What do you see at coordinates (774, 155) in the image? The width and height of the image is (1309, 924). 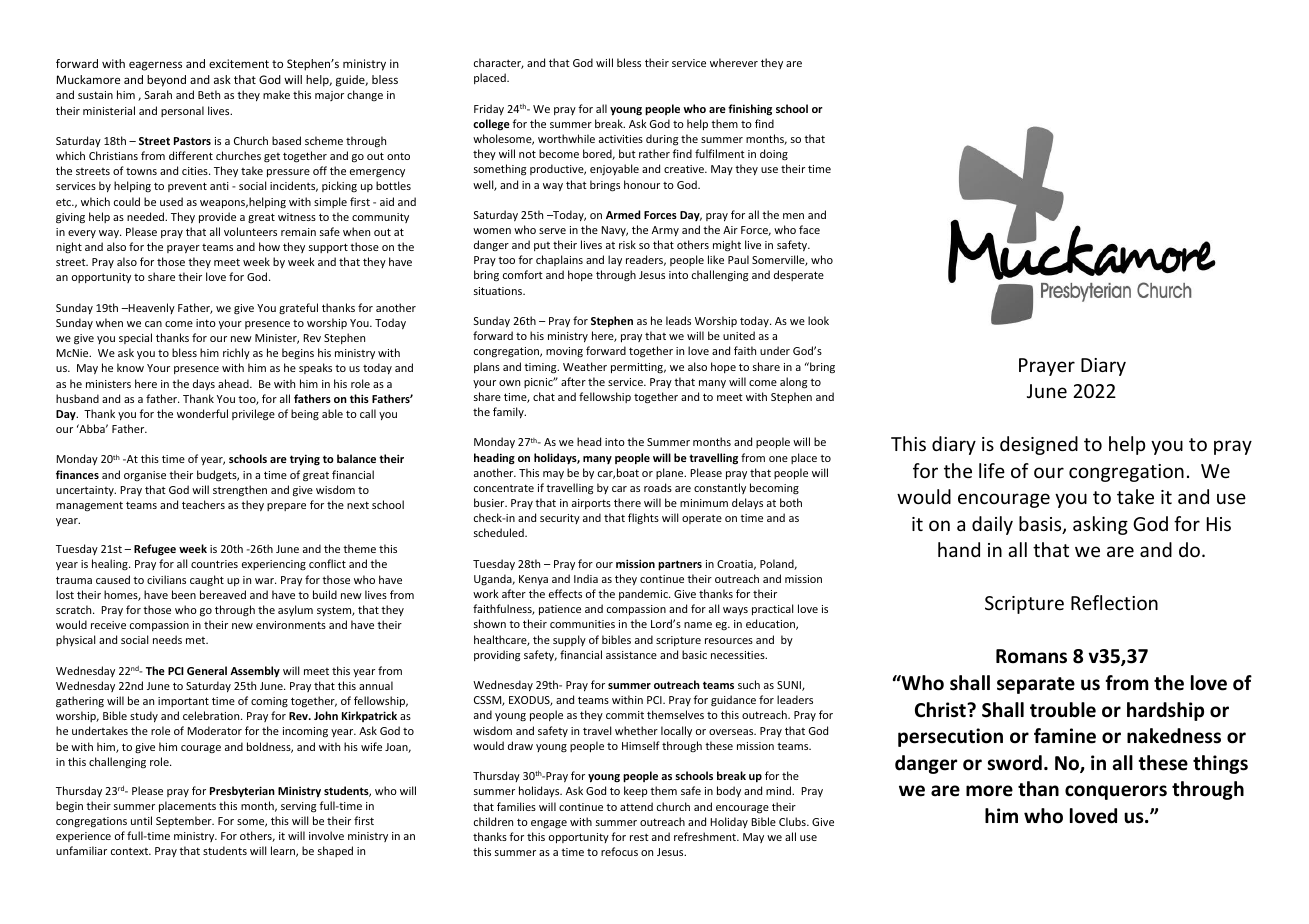 I see `doing` at bounding box center [774, 155].
